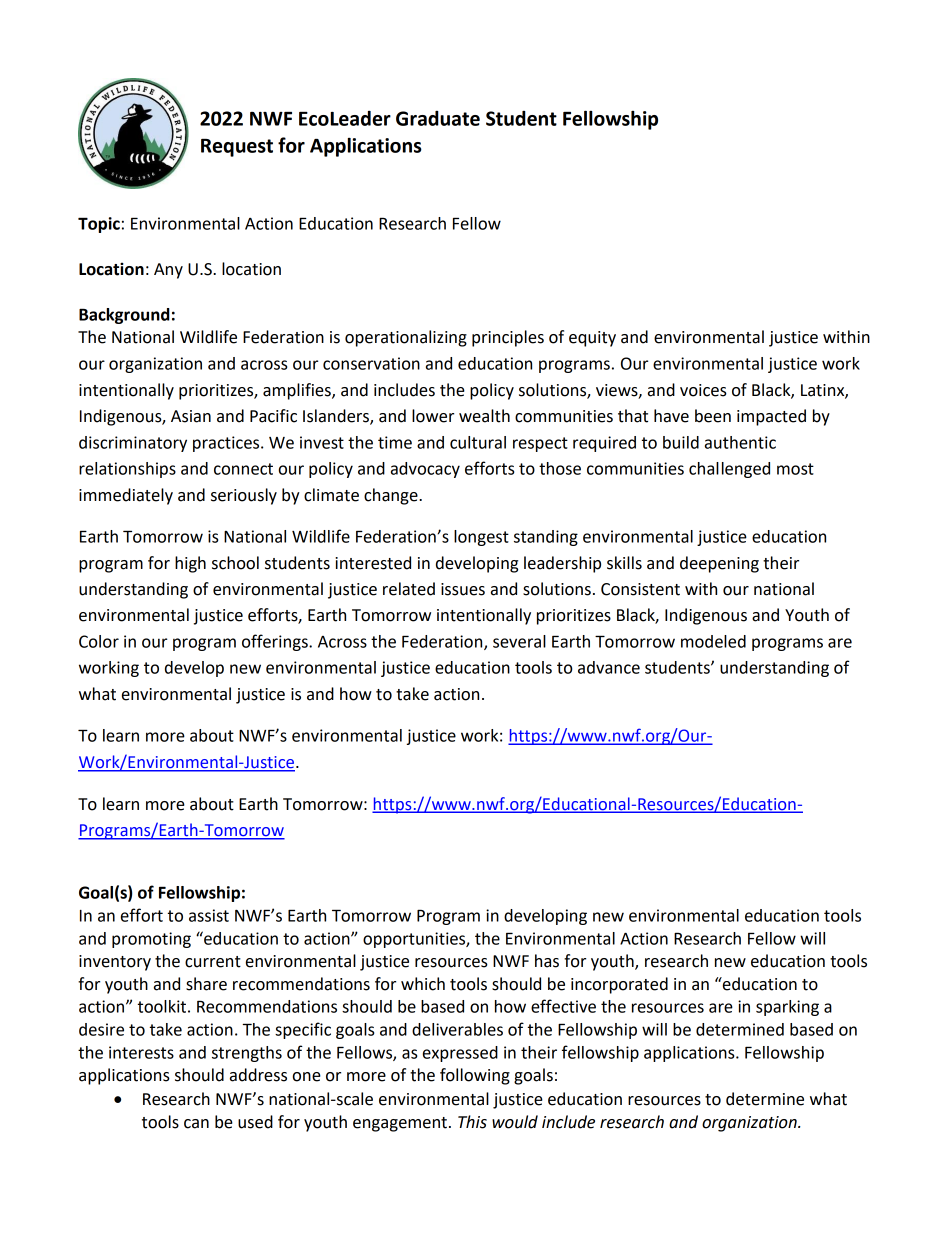 Image resolution: width=952 pixels, height=1233 pixels. I want to click on has, so click(547, 961).
